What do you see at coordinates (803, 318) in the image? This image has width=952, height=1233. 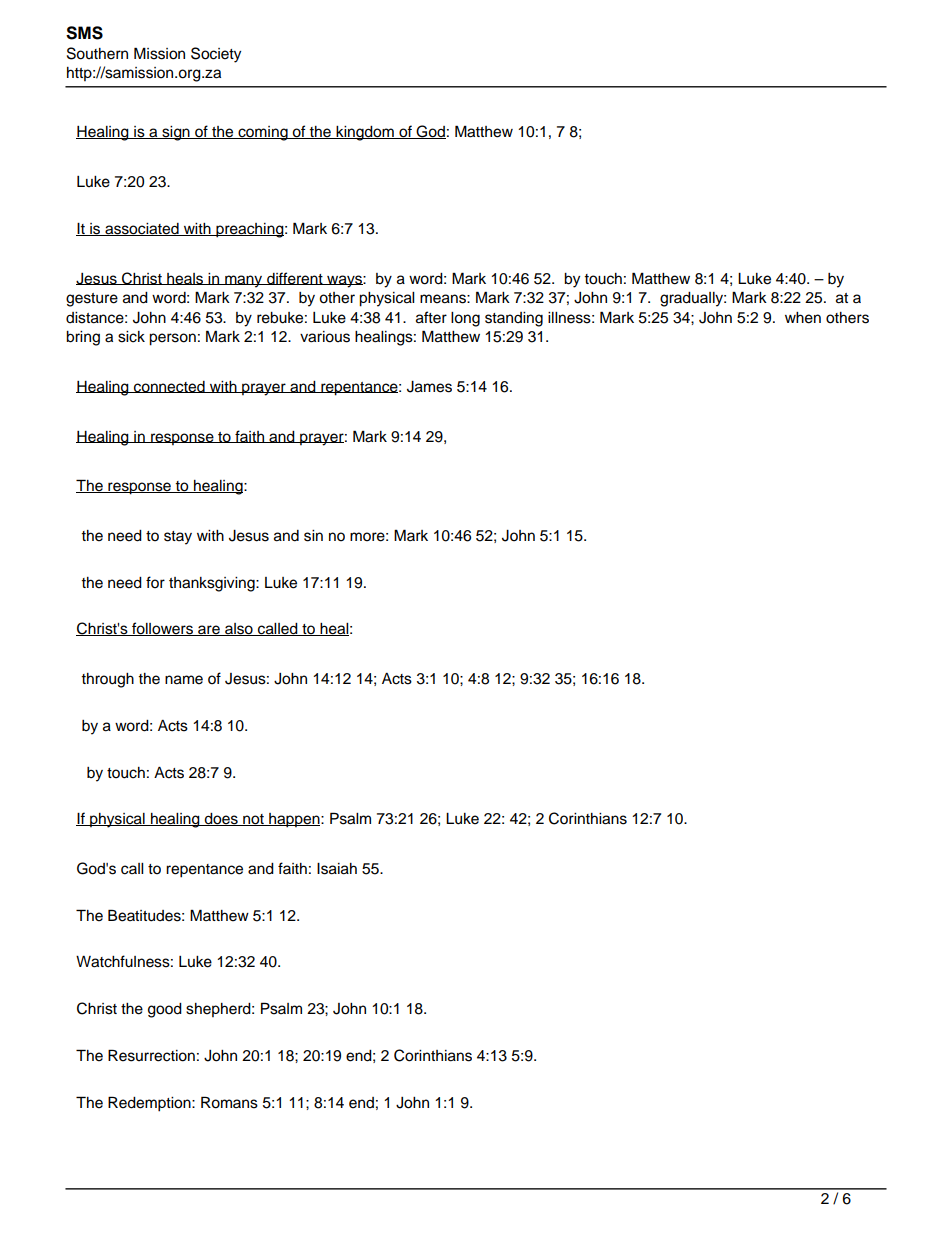 I see `when` at bounding box center [803, 318].
